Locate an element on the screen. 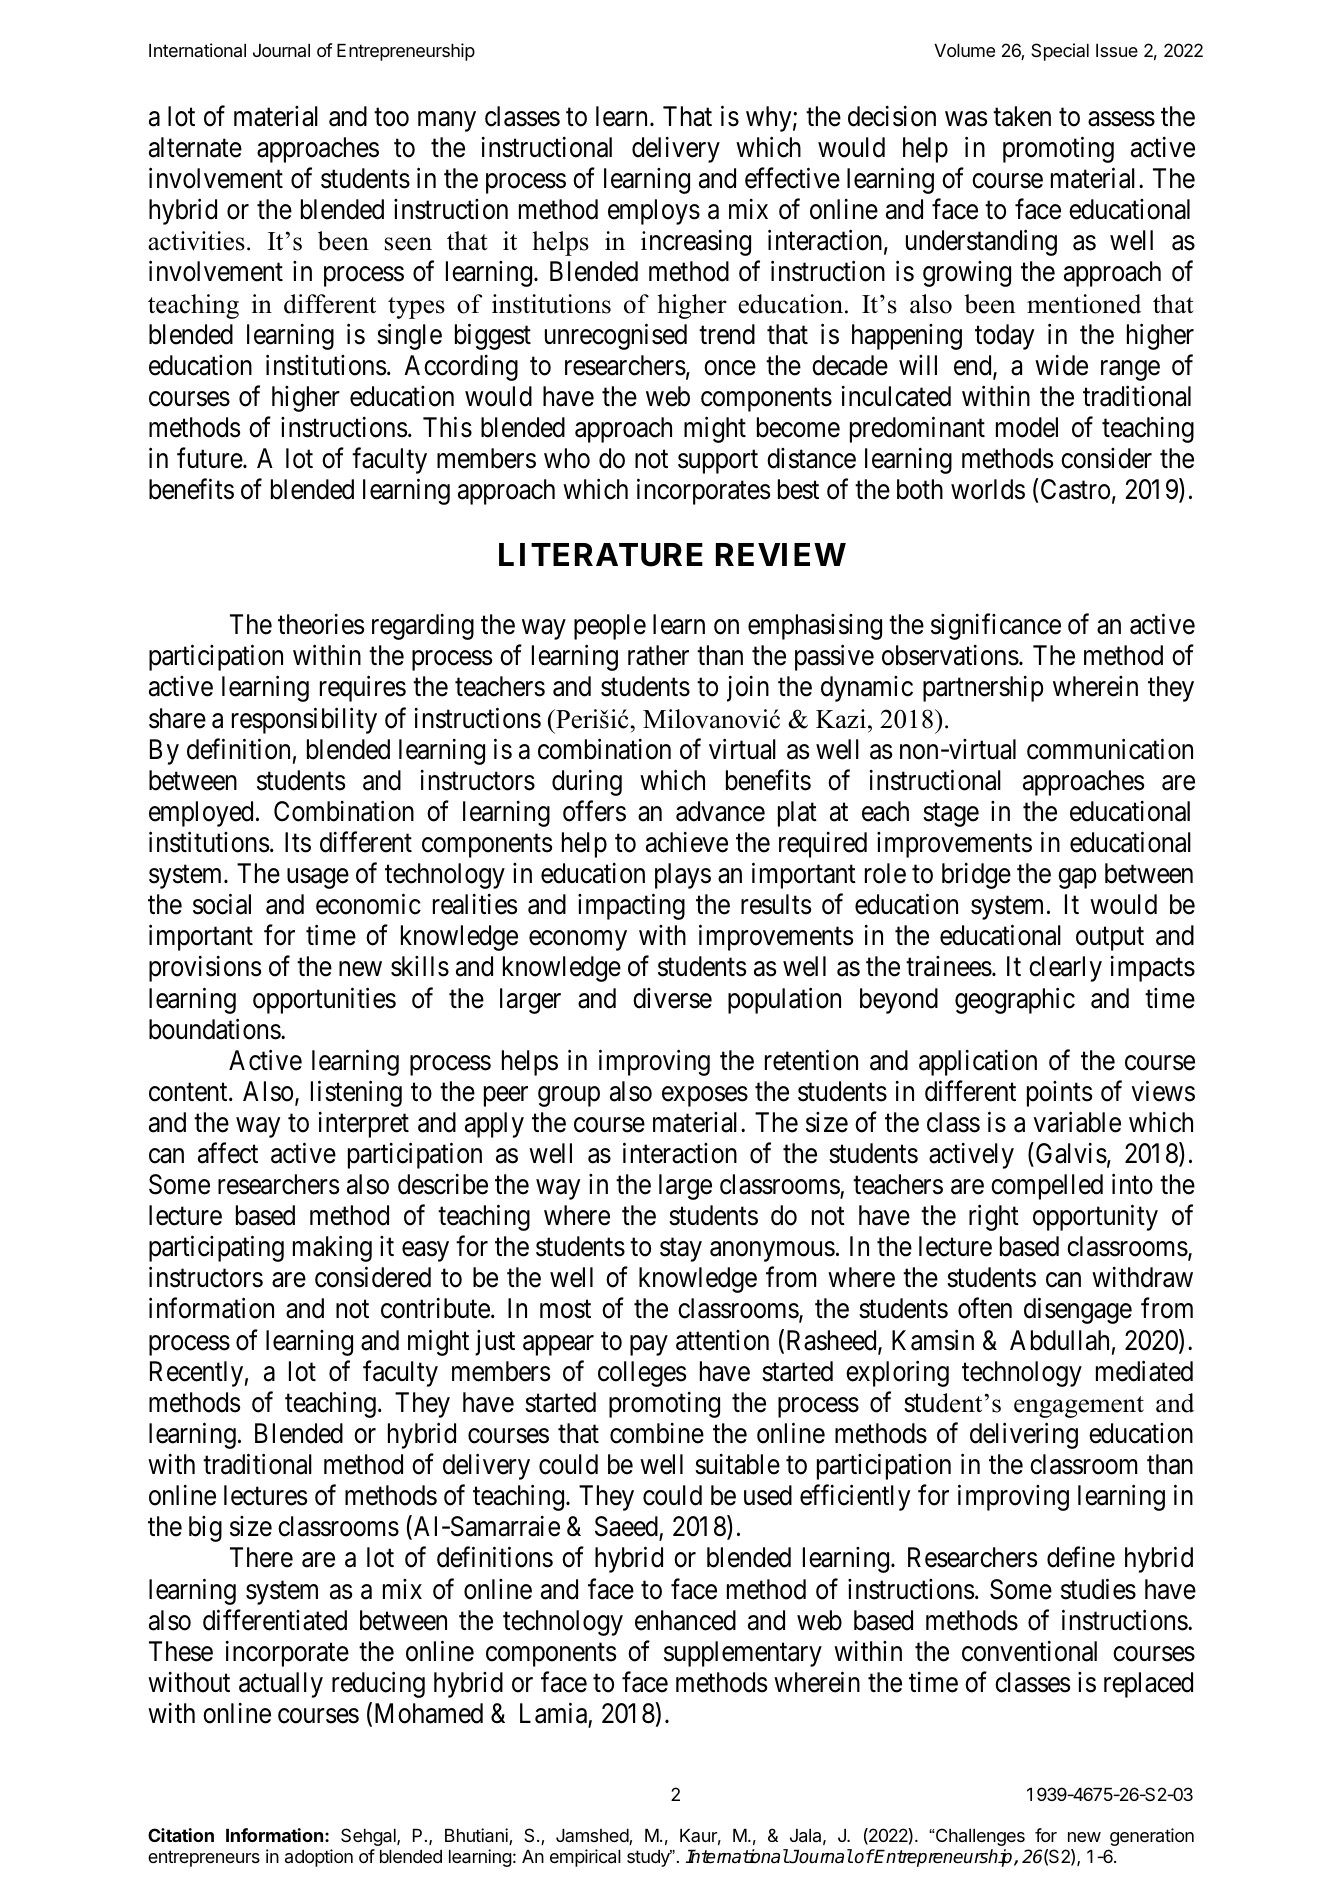  LITERATURE is located at coordinates (601, 555).
